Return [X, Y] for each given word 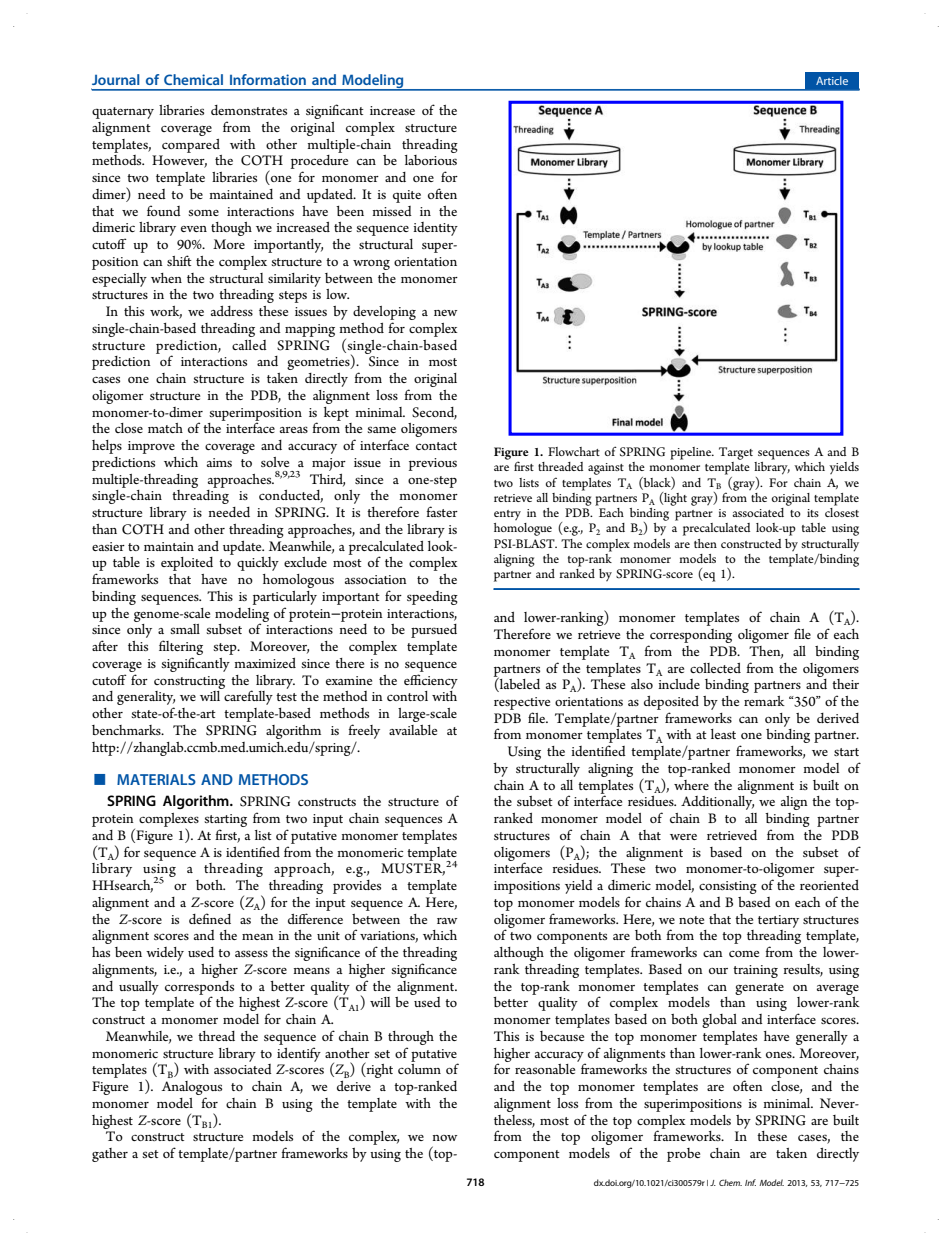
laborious [431, 160]
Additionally [717, 803]
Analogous [192, 1089]
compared [191, 146]
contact [436, 446]
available [413, 730]
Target [736, 453]
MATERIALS [156, 779]
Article [832, 80]
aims [219, 462]
